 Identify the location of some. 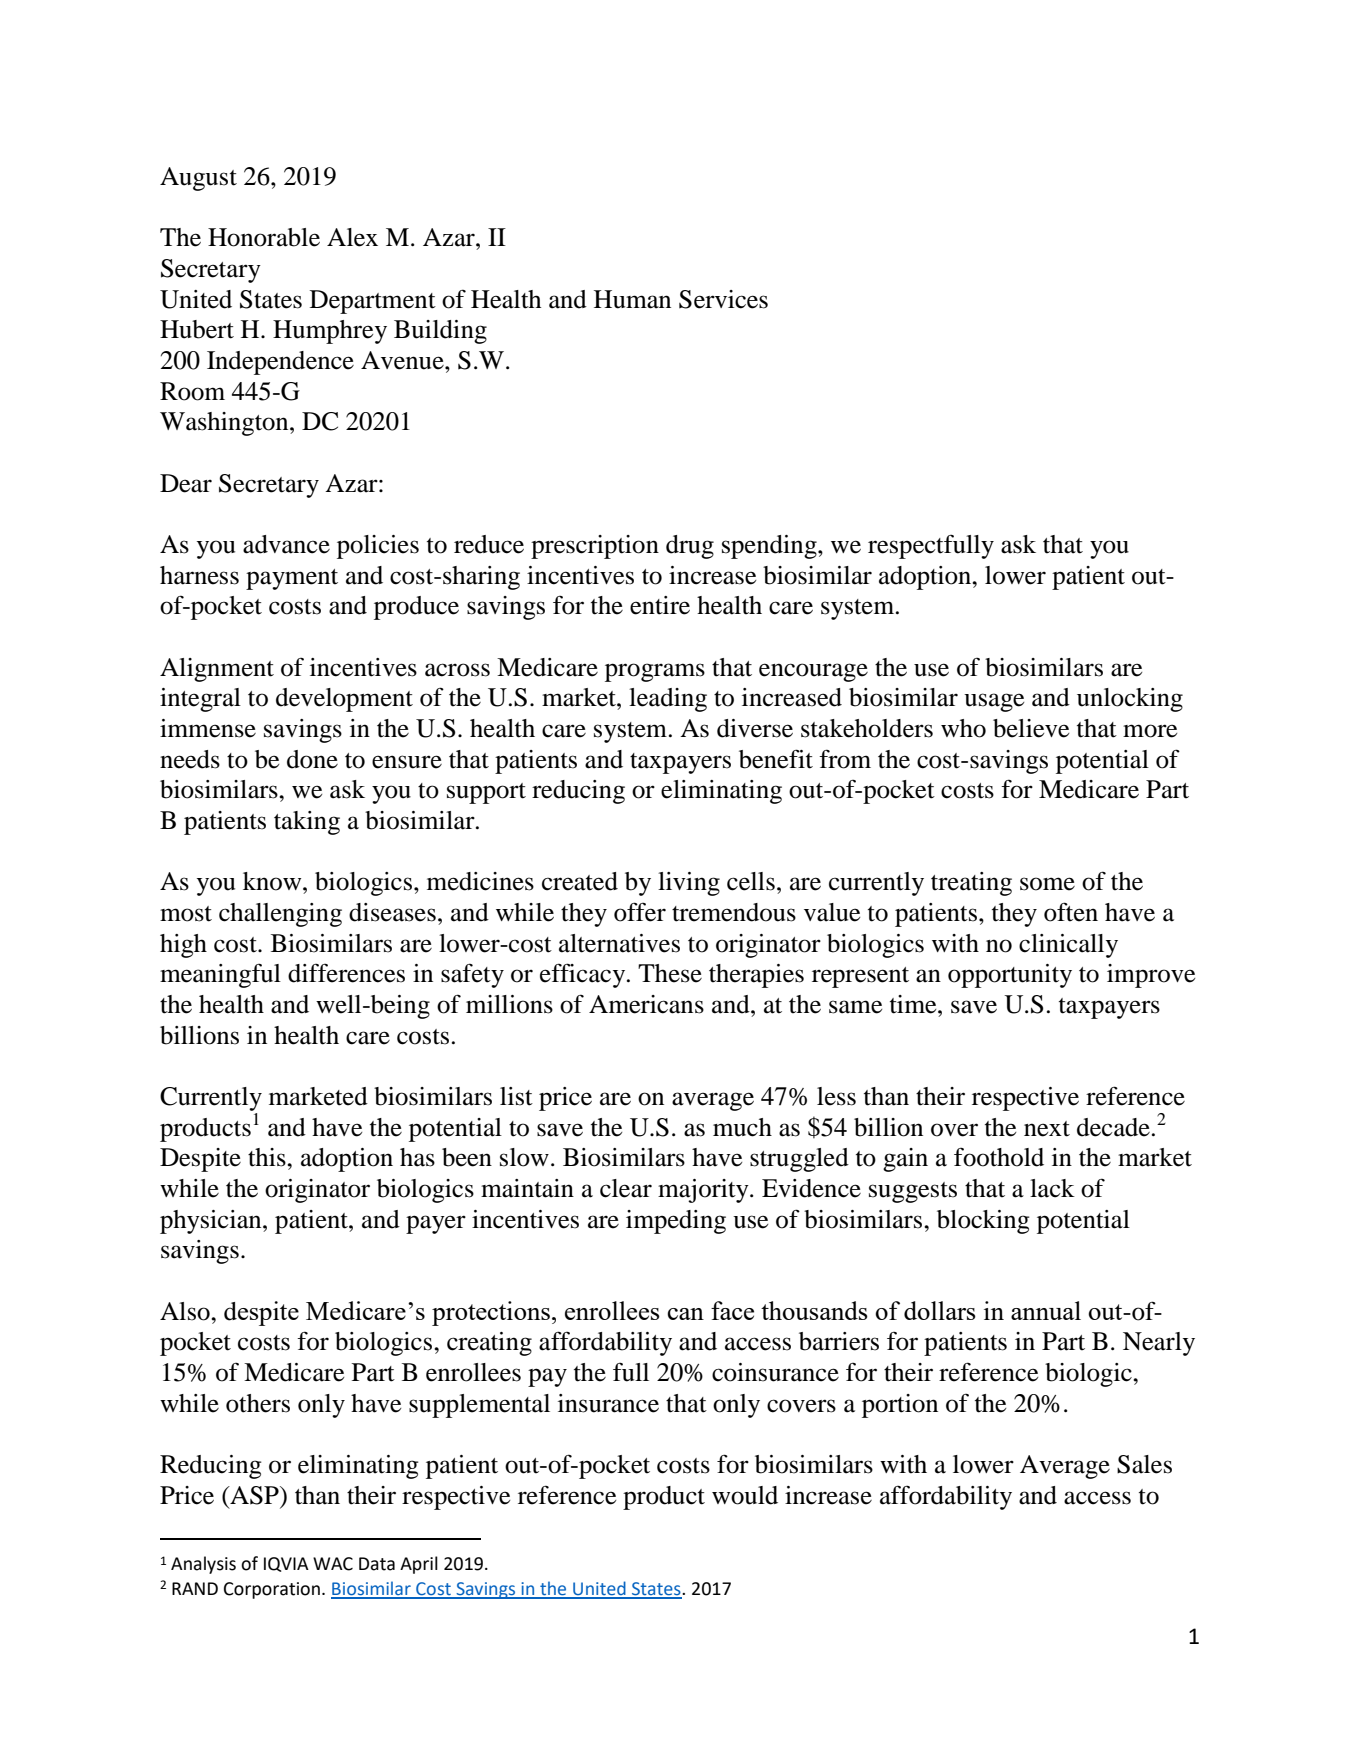
(1047, 884).
